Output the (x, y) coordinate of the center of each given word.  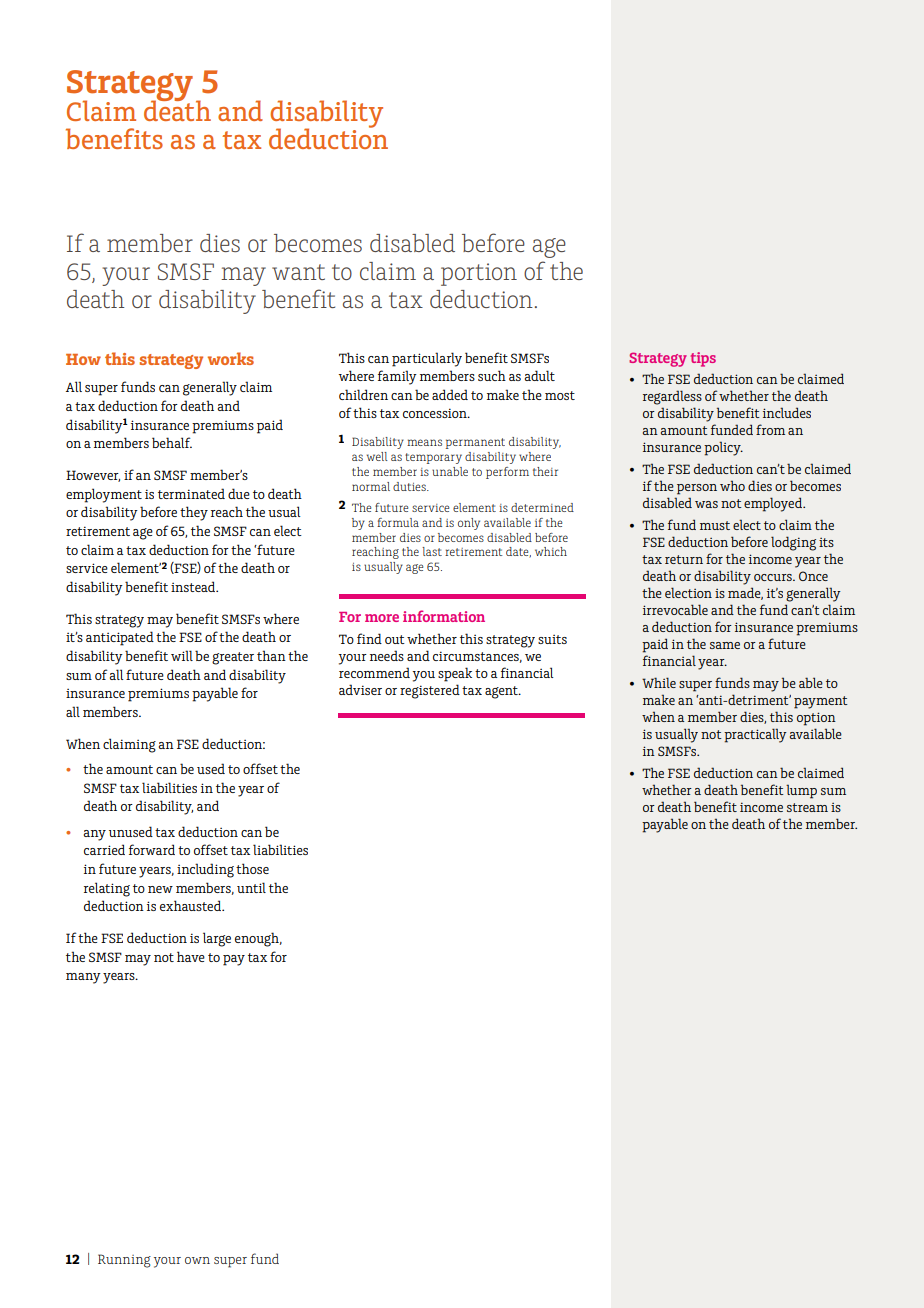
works (231, 358)
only (469, 524)
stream (807, 807)
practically (755, 735)
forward (152, 849)
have (191, 956)
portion (479, 274)
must (715, 525)
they (194, 513)
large (217, 939)
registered (430, 691)
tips (703, 359)
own (197, 1260)
